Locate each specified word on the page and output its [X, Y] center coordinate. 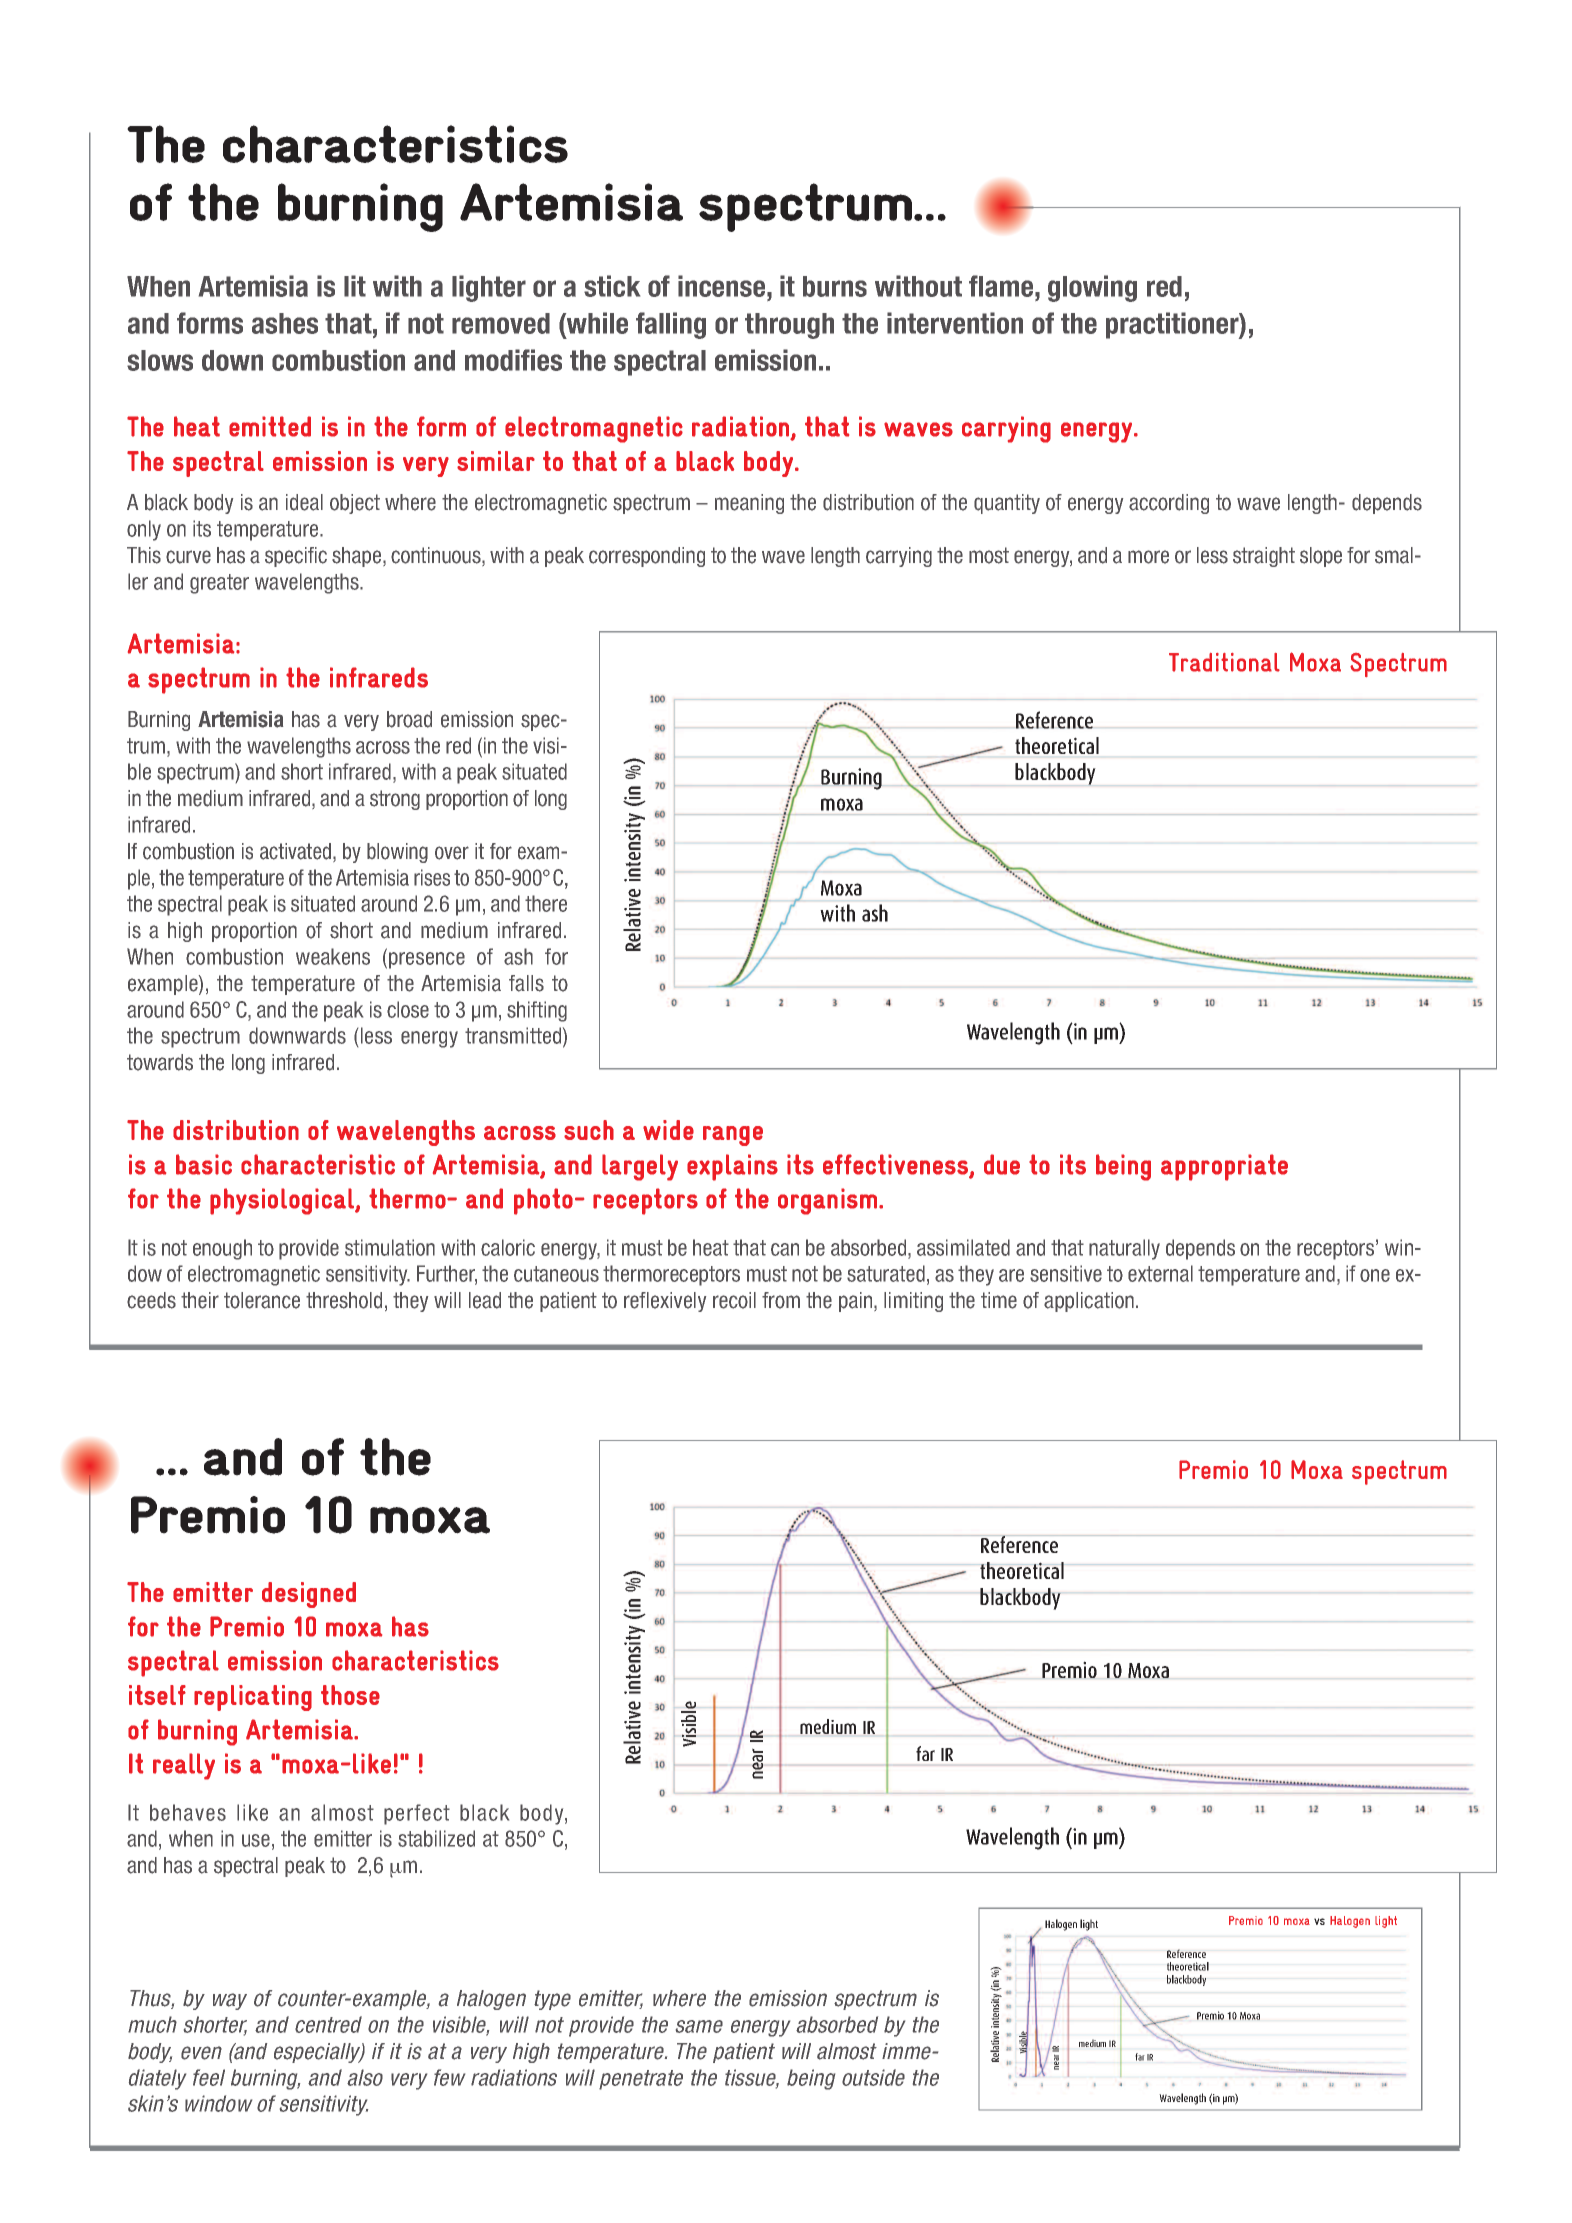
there [546, 903]
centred [328, 2024]
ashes [285, 323]
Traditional [1224, 662]
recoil [734, 1300]
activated [295, 851]
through [789, 326]
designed [309, 1595]
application [1089, 1302]
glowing [1092, 288]
